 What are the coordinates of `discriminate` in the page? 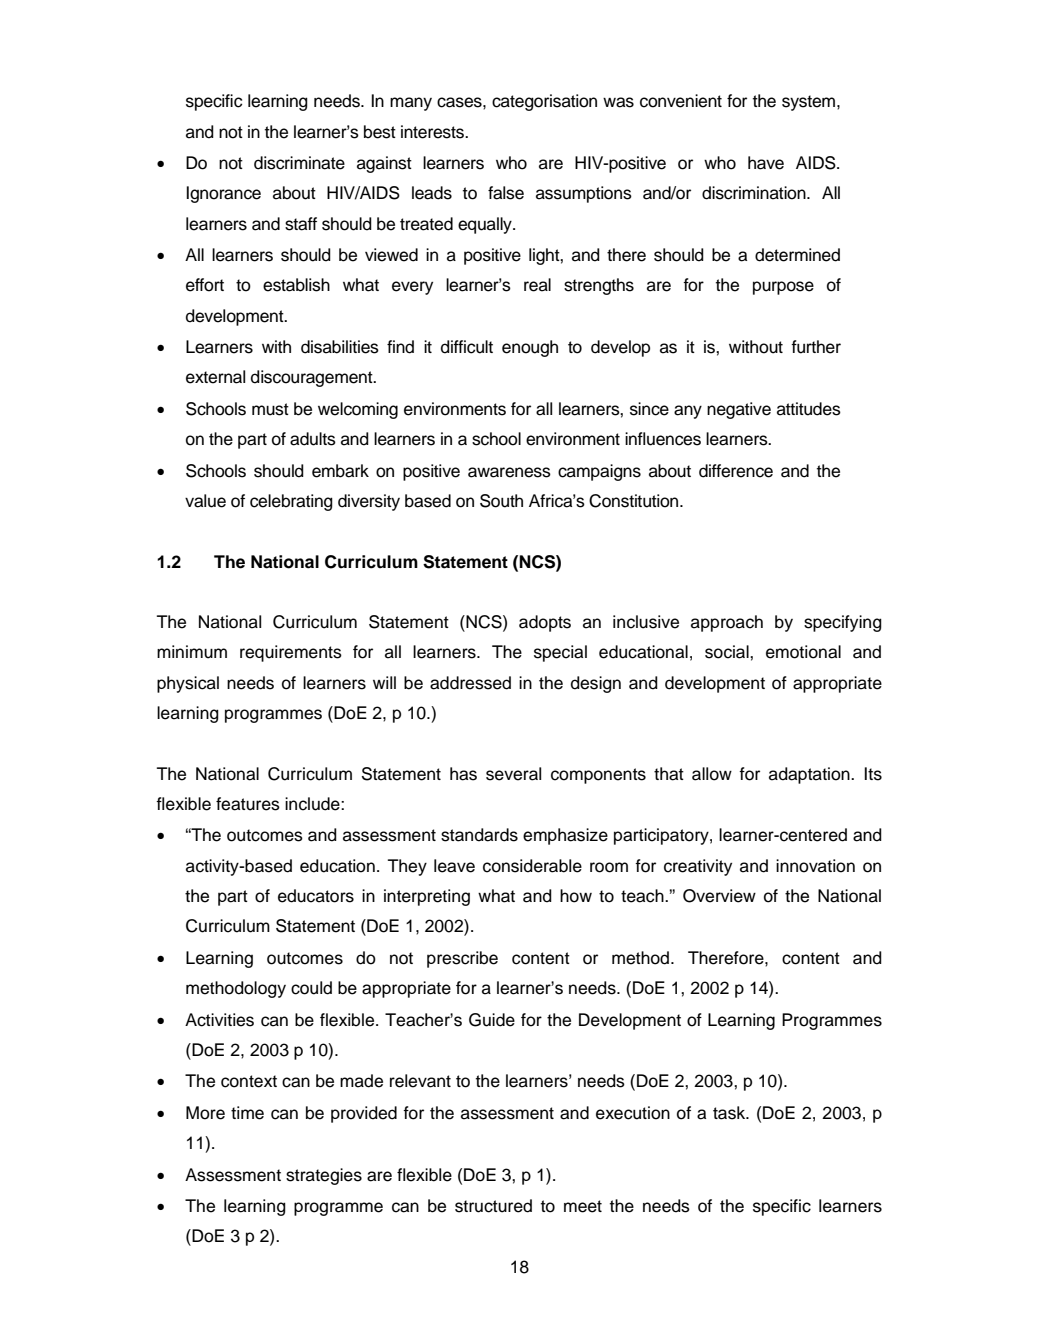 It's located at (299, 163).
